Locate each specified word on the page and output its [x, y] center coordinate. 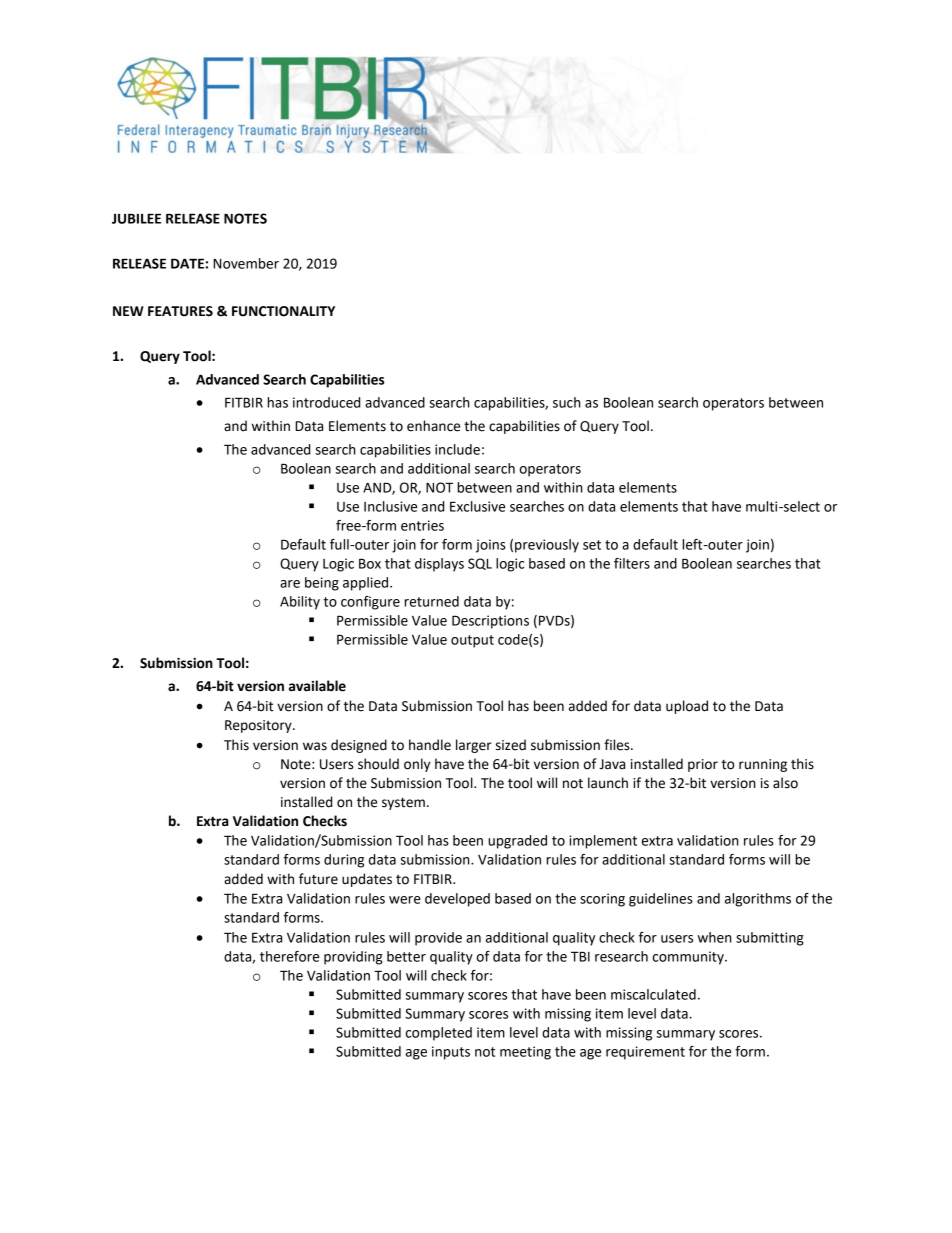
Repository [259, 726]
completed [439, 1034]
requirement [645, 1053]
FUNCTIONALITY [283, 311]
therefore [289, 956]
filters [632, 563]
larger [474, 746]
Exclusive [477, 506]
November [246, 263]
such [567, 402]
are [290, 584]
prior [703, 765]
